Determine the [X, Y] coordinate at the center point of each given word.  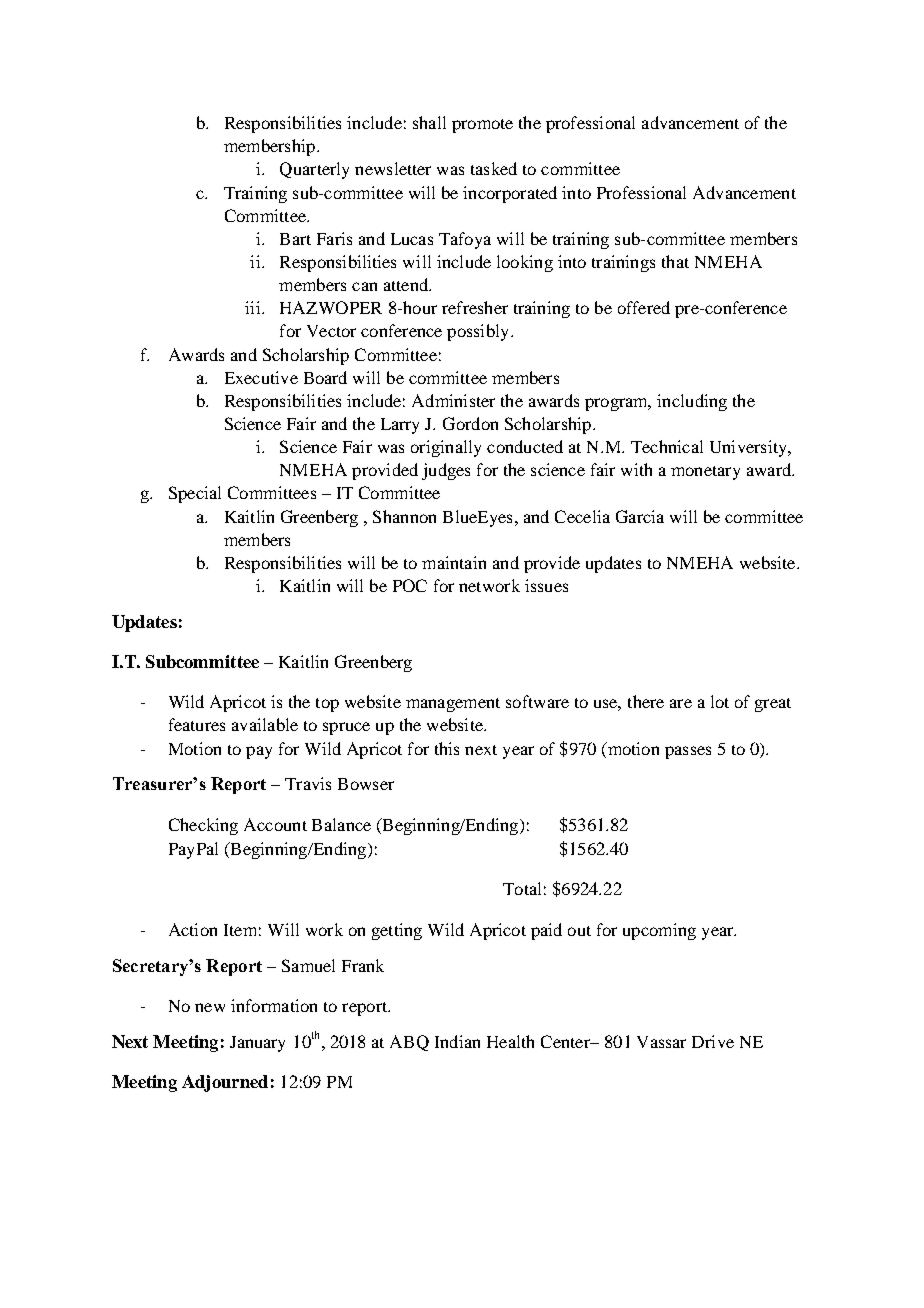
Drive [713, 1041]
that [675, 261]
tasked [494, 168]
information [274, 1005]
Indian [457, 1041]
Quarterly [314, 170]
